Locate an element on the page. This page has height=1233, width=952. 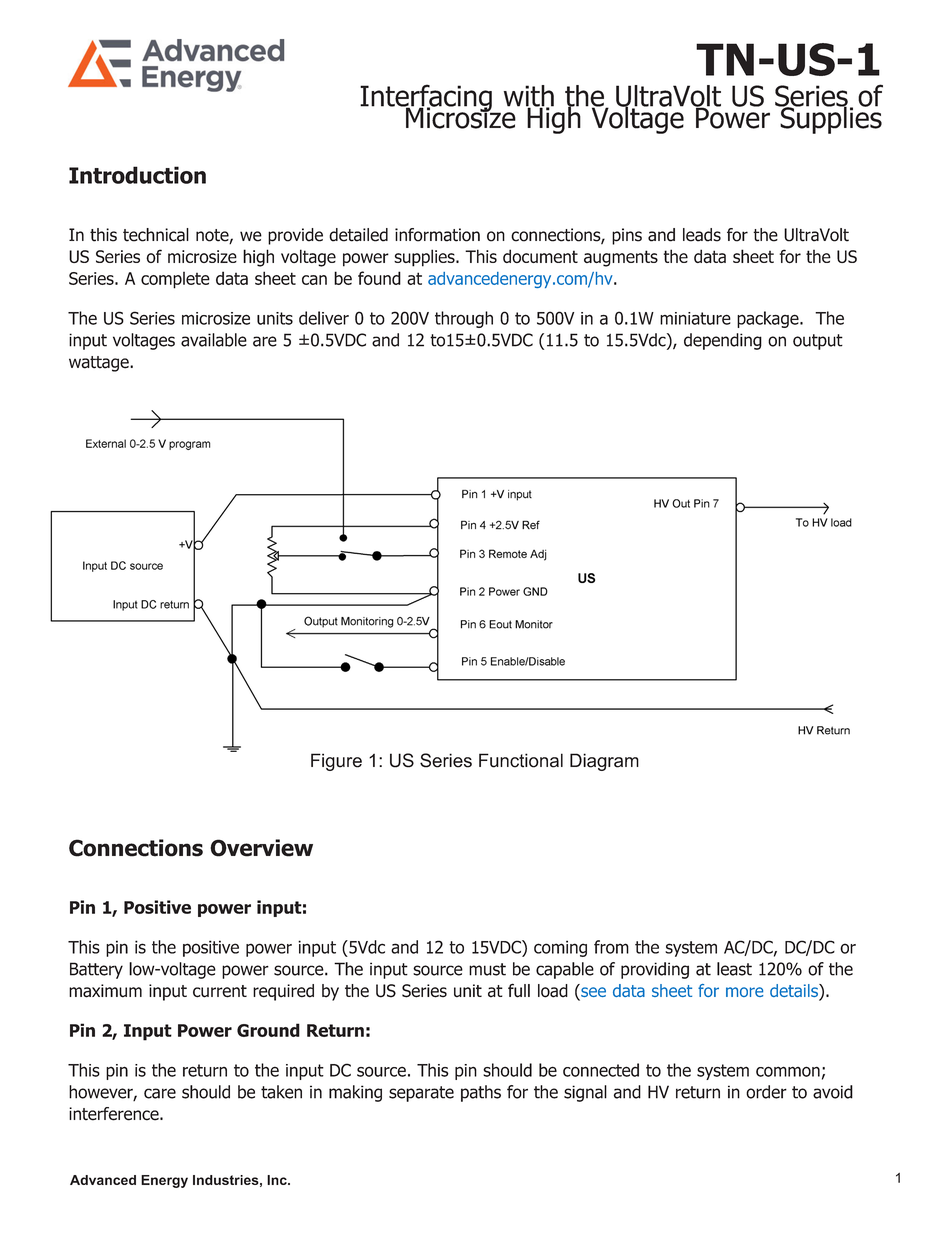
depending is located at coordinates (723, 341).
